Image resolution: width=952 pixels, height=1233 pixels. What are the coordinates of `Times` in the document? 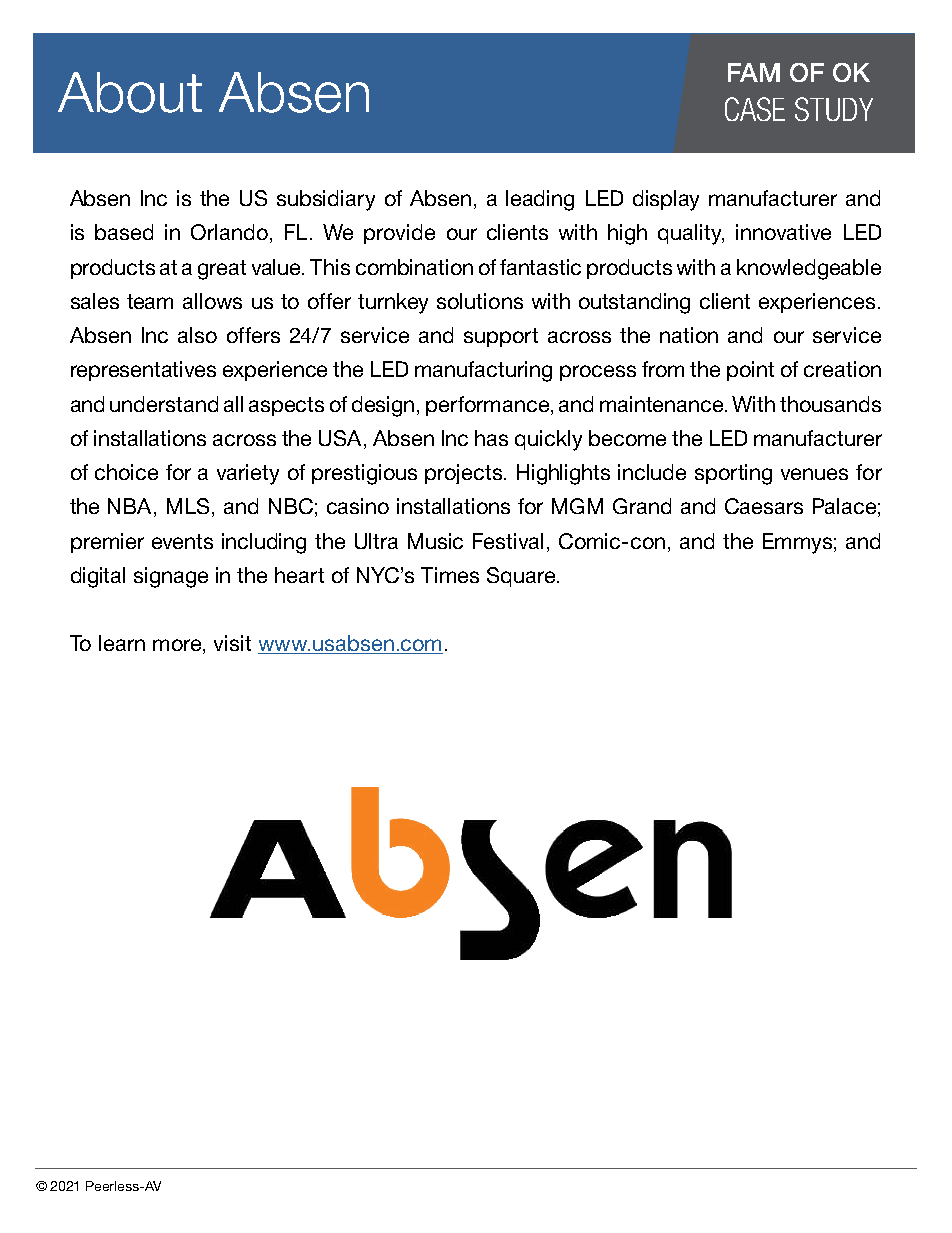 It's located at (450, 575).
